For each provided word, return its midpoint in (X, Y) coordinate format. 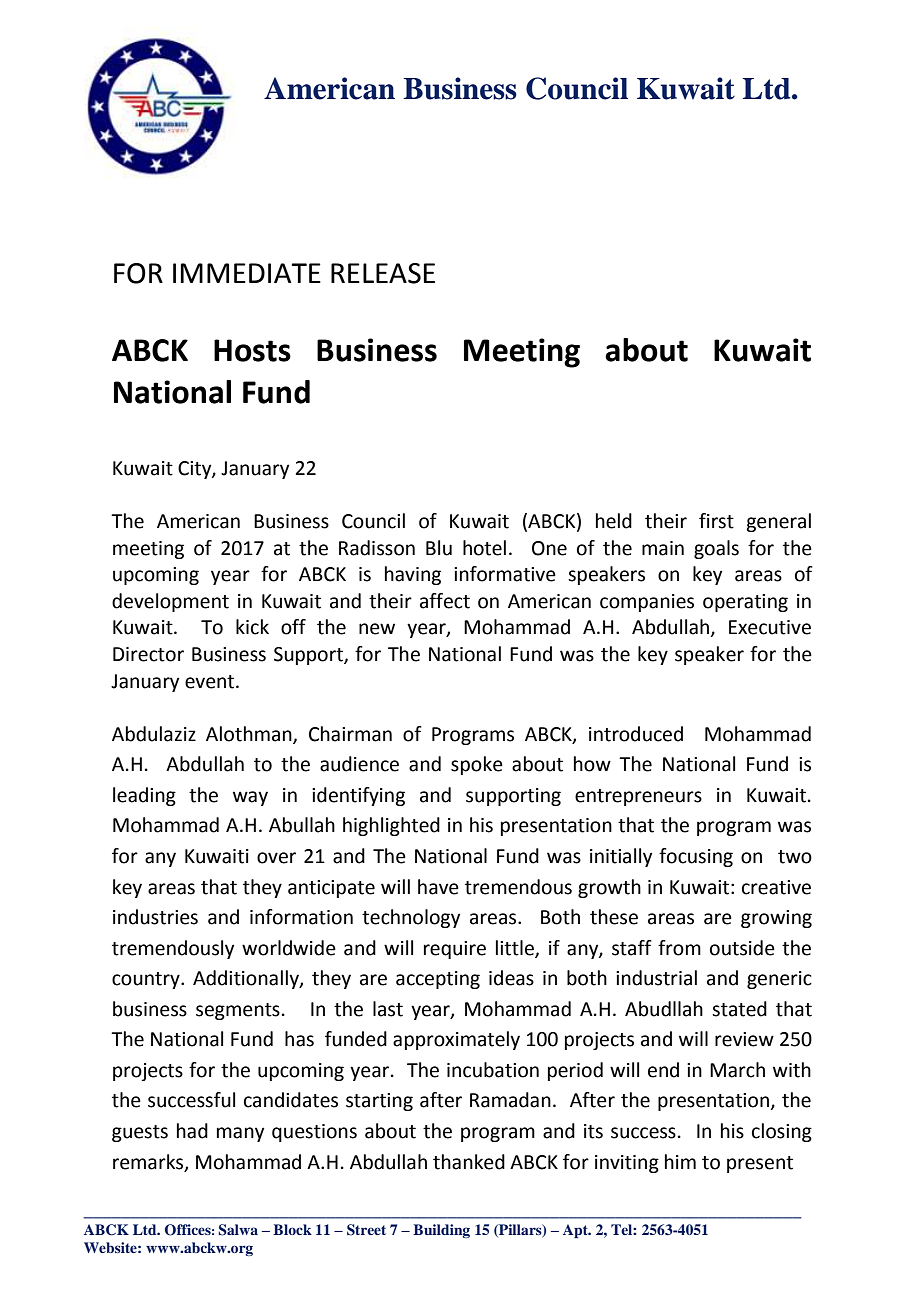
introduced (636, 734)
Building (441, 1231)
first (716, 521)
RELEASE (383, 273)
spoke (477, 765)
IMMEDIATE (247, 273)
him (680, 1161)
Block (292, 1229)
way (250, 798)
